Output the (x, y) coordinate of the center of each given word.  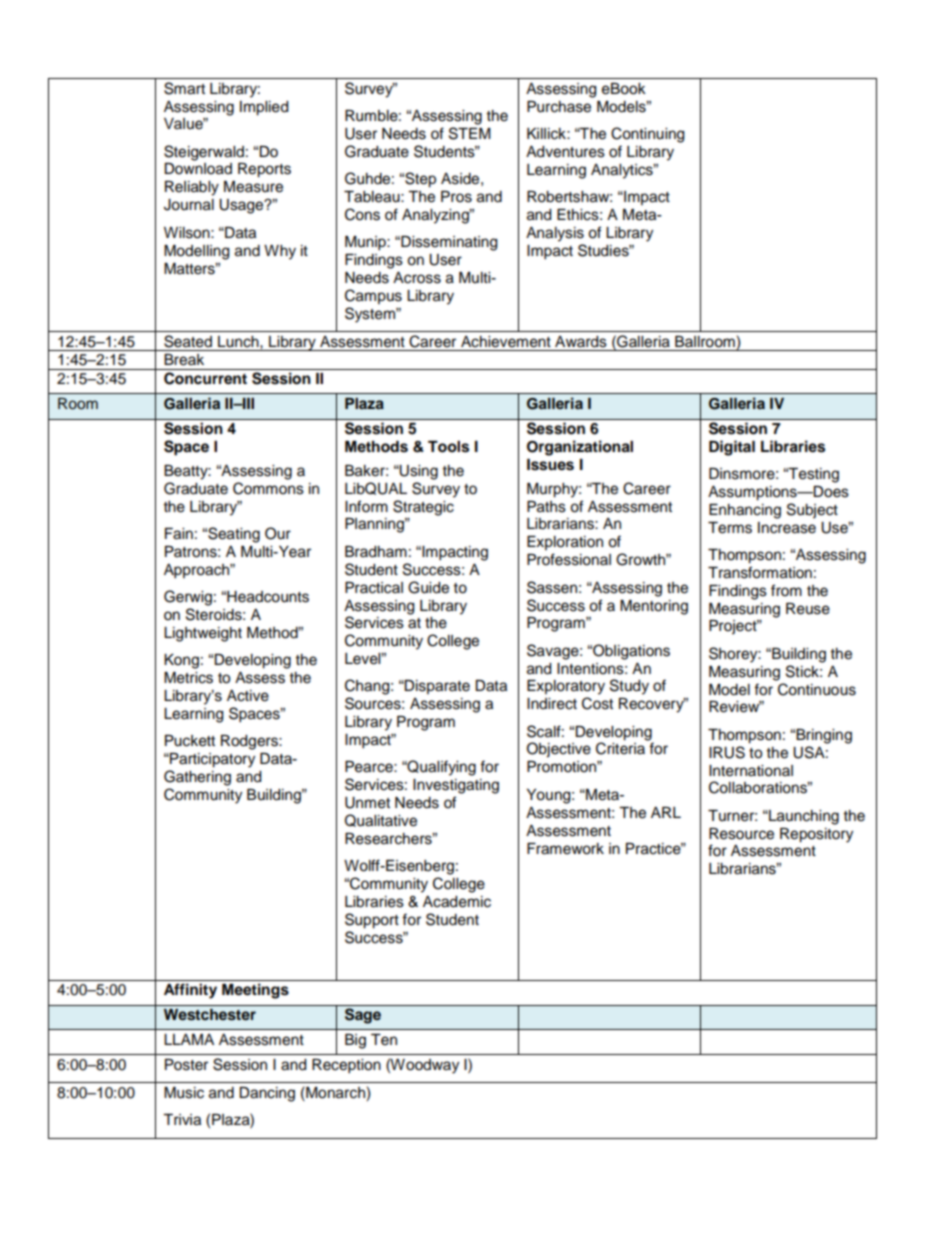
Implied (264, 108)
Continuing (647, 135)
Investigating (456, 786)
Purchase (559, 107)
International (751, 771)
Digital (732, 448)
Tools (448, 447)
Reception (346, 1066)
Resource (741, 834)
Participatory (211, 760)
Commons (268, 488)
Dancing (267, 1094)
